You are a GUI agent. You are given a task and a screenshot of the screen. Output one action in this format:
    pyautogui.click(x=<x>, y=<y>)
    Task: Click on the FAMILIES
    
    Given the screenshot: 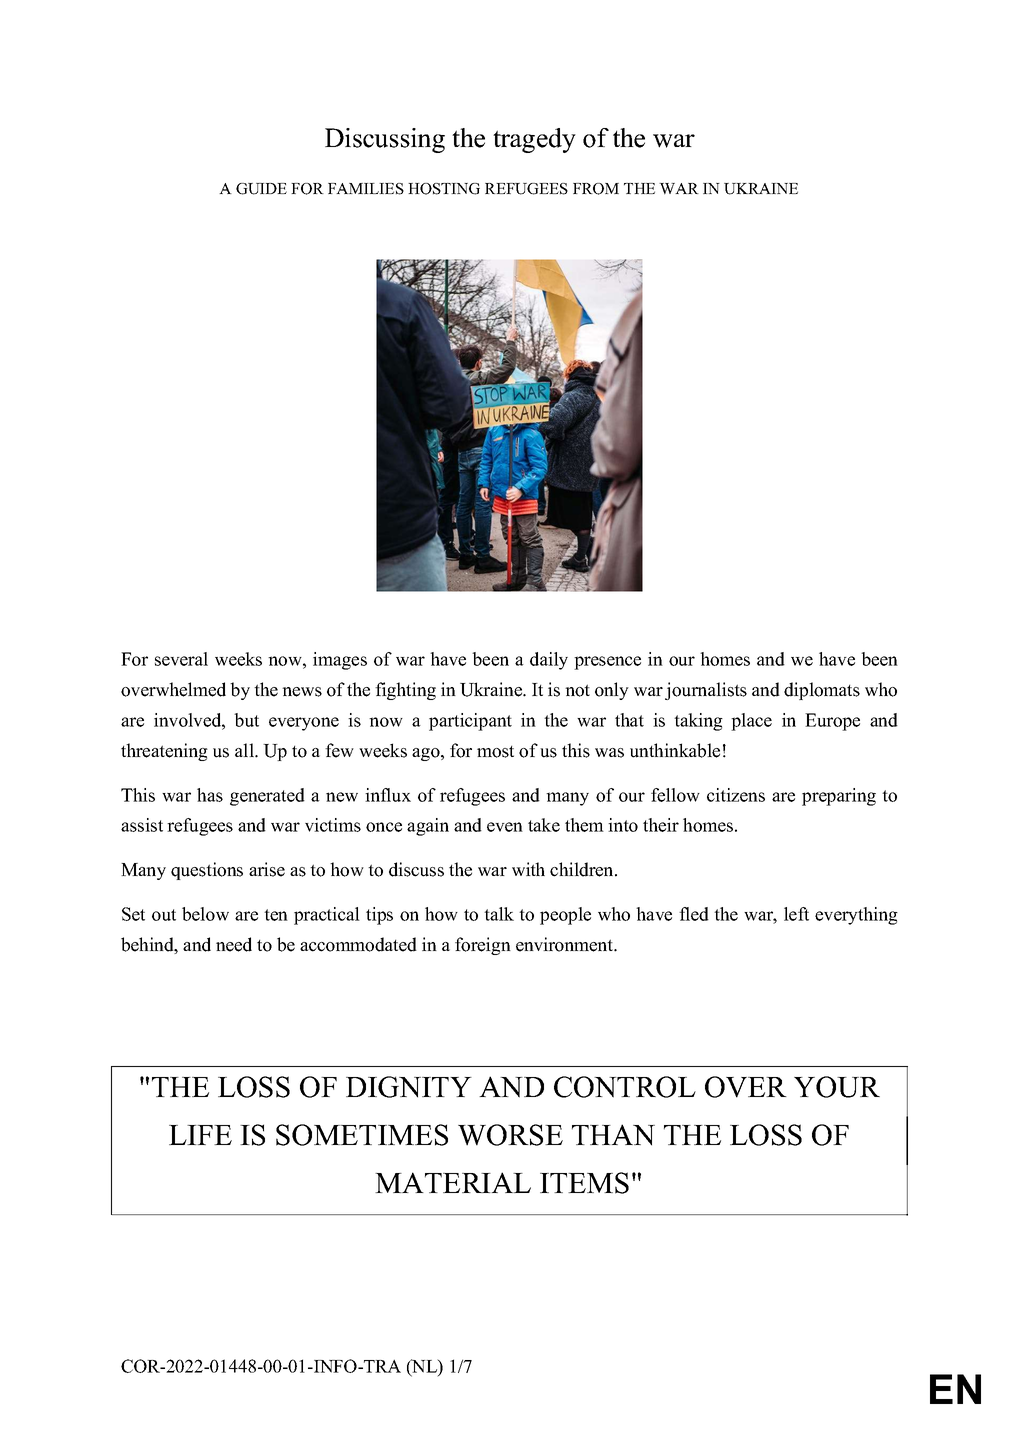 What is the action you would take?
    pyautogui.click(x=366, y=189)
